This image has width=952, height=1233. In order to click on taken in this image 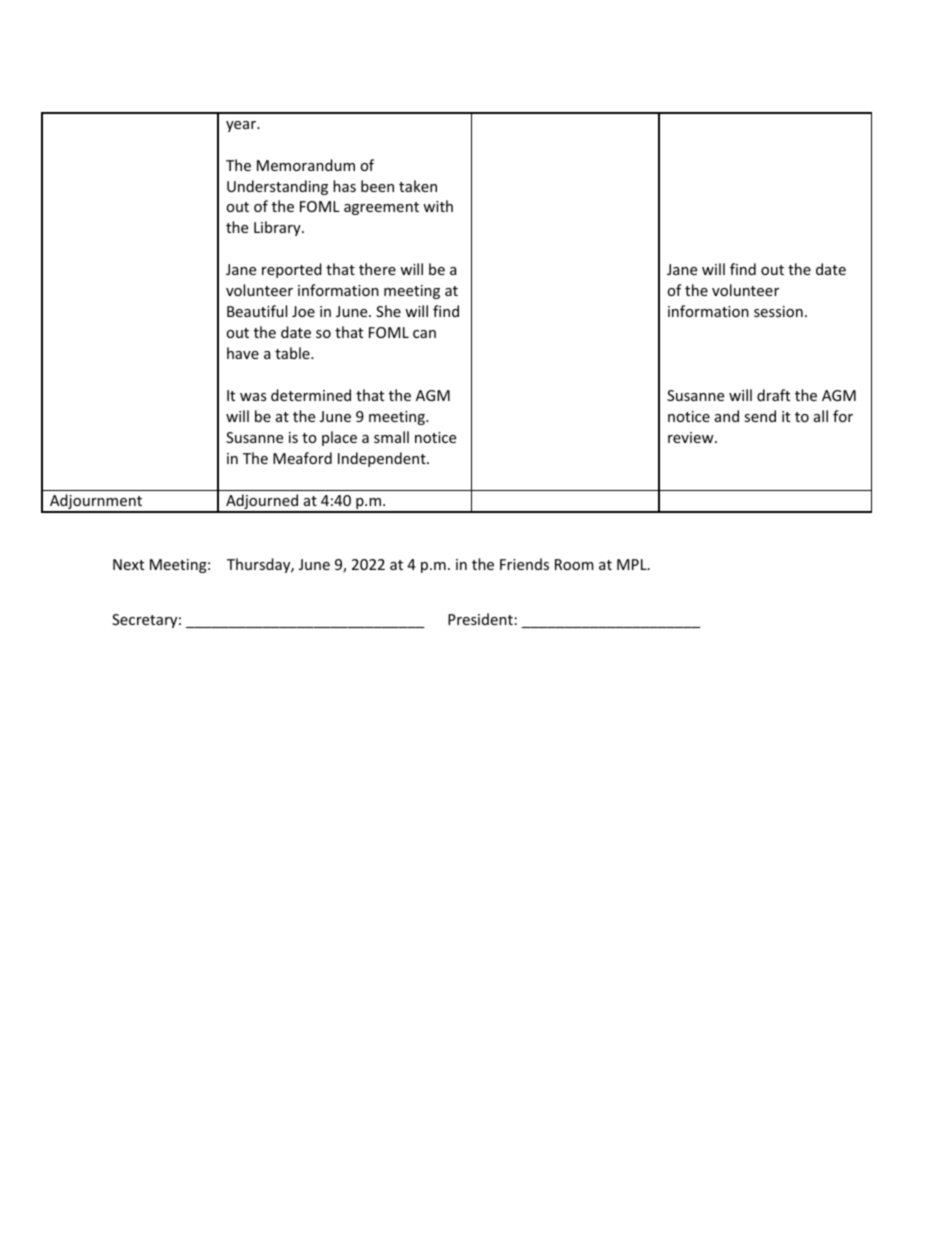, I will do `click(418, 186)`.
